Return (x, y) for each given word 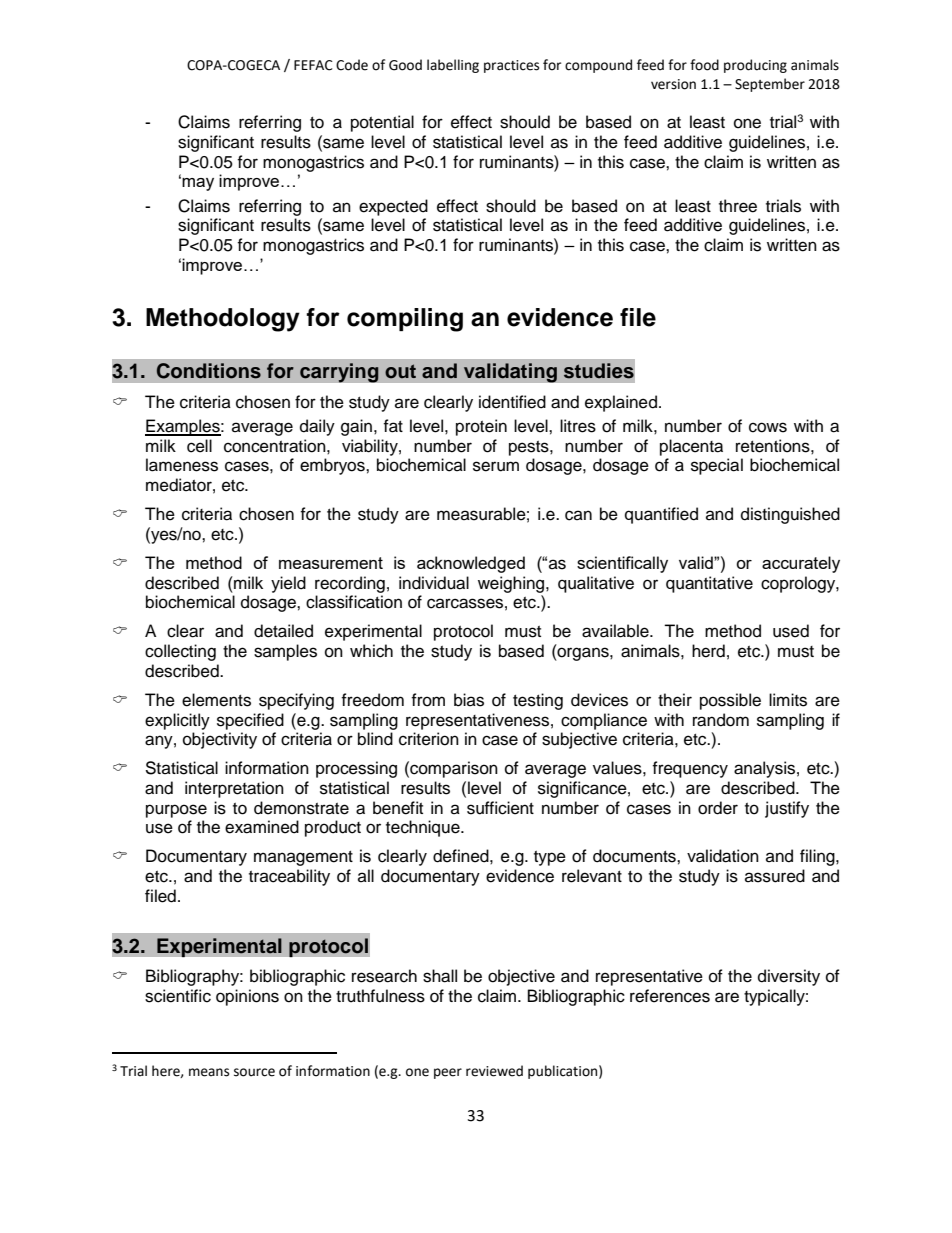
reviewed (494, 1071)
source (254, 1072)
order (718, 808)
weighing (512, 584)
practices (511, 66)
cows (768, 427)
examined (262, 827)
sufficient (500, 808)
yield (288, 584)
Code (352, 65)
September (770, 85)
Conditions (209, 371)
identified (512, 402)
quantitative (709, 584)
